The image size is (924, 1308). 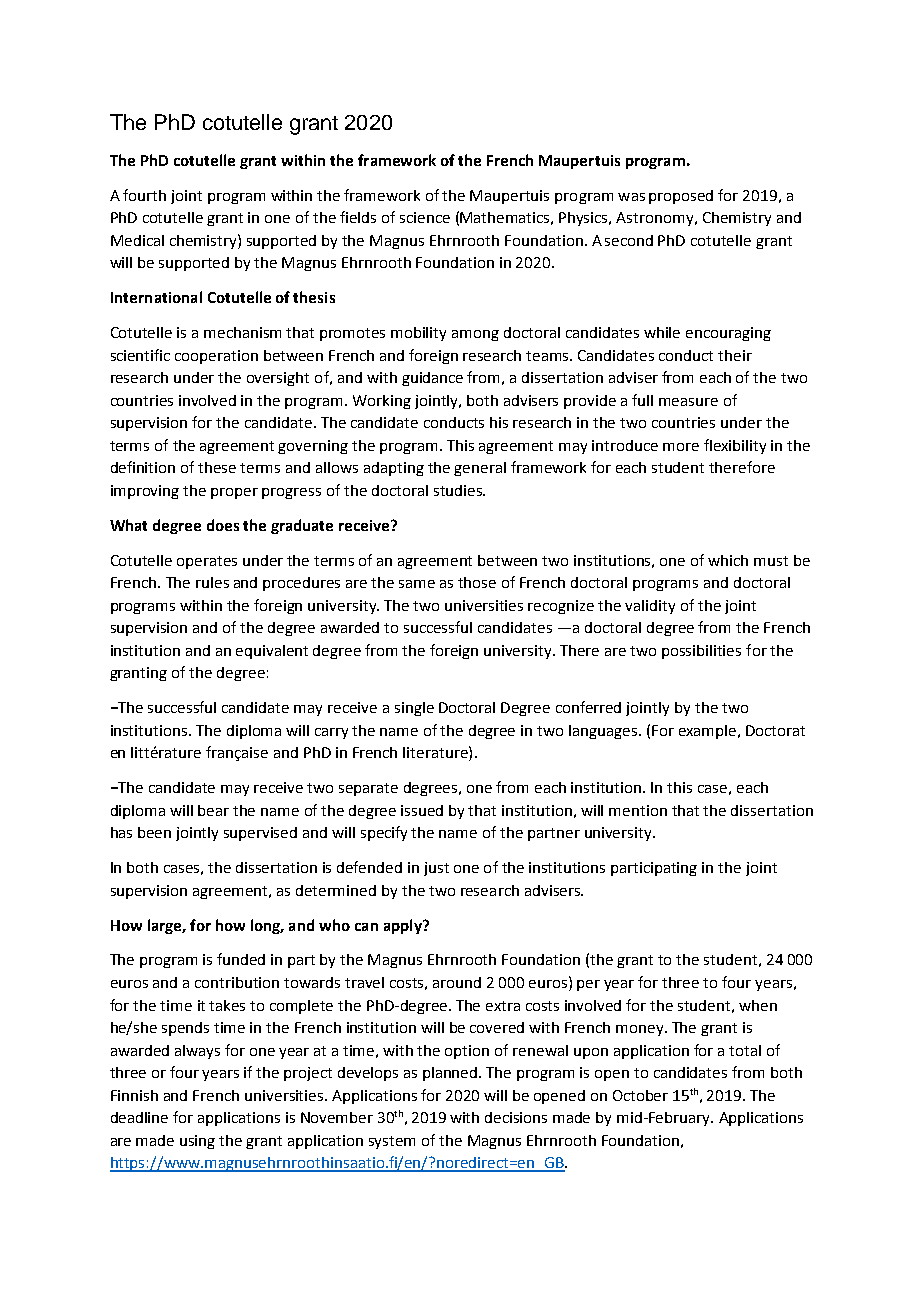 What do you see at coordinates (681, 197) in the screenshot?
I see `proposed` at bounding box center [681, 197].
